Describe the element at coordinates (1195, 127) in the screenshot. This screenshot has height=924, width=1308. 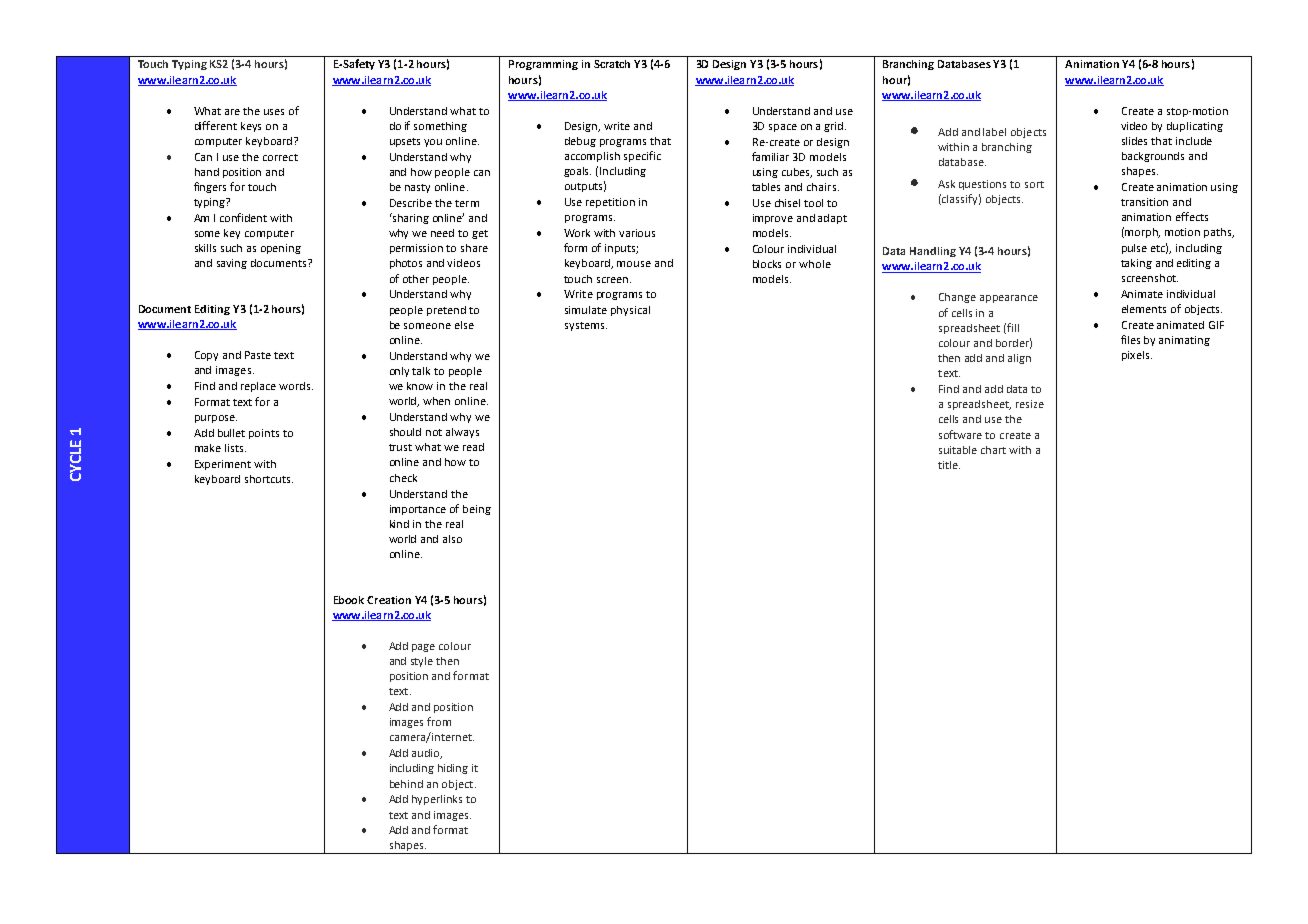
I see `duplicating` at that location.
